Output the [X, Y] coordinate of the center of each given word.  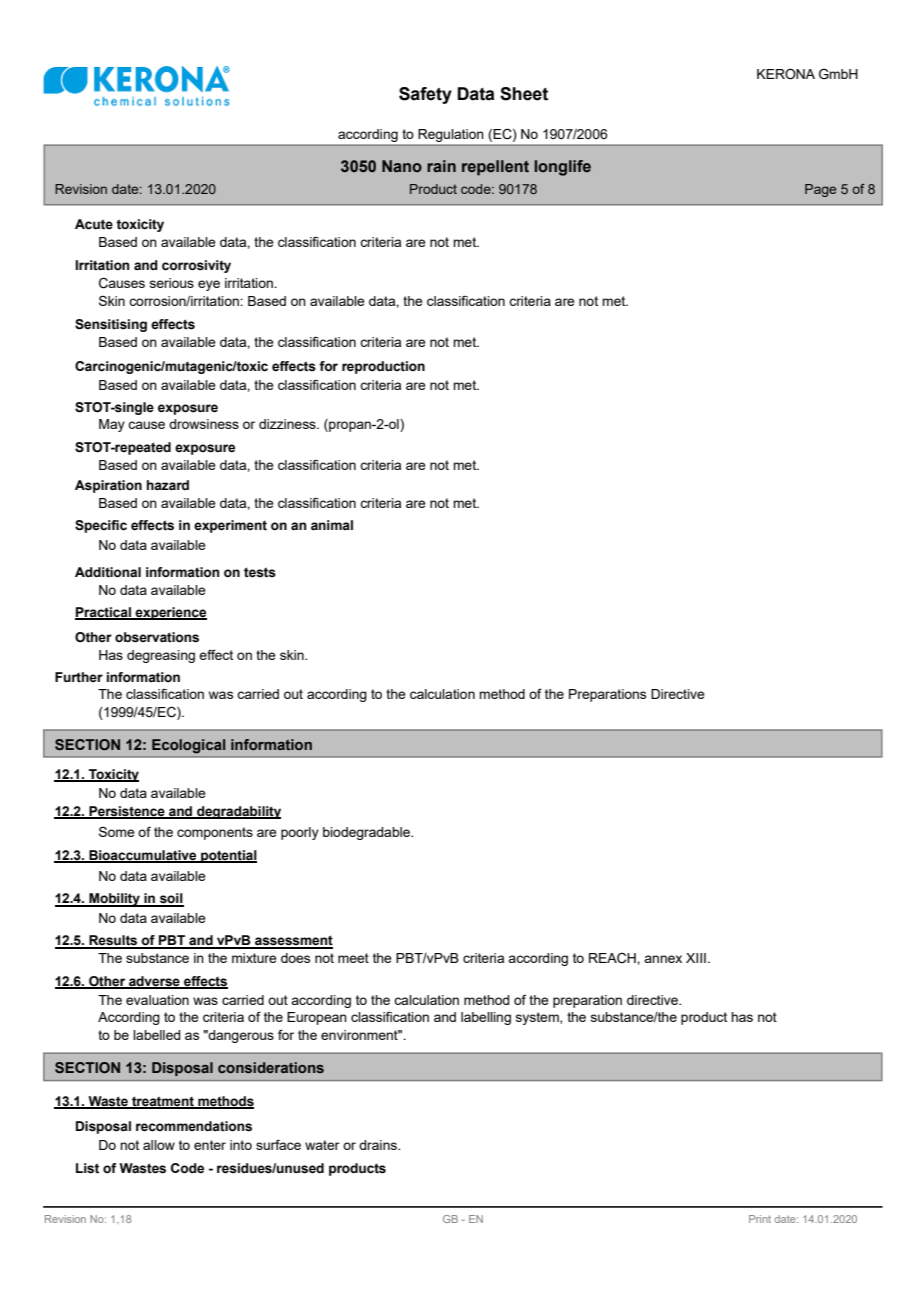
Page [820, 190]
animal [332, 525]
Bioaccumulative [143, 856]
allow [159, 1145]
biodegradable [367, 833]
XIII [696, 958]
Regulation [451, 135]
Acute [94, 224]
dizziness [288, 424]
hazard [168, 485]
